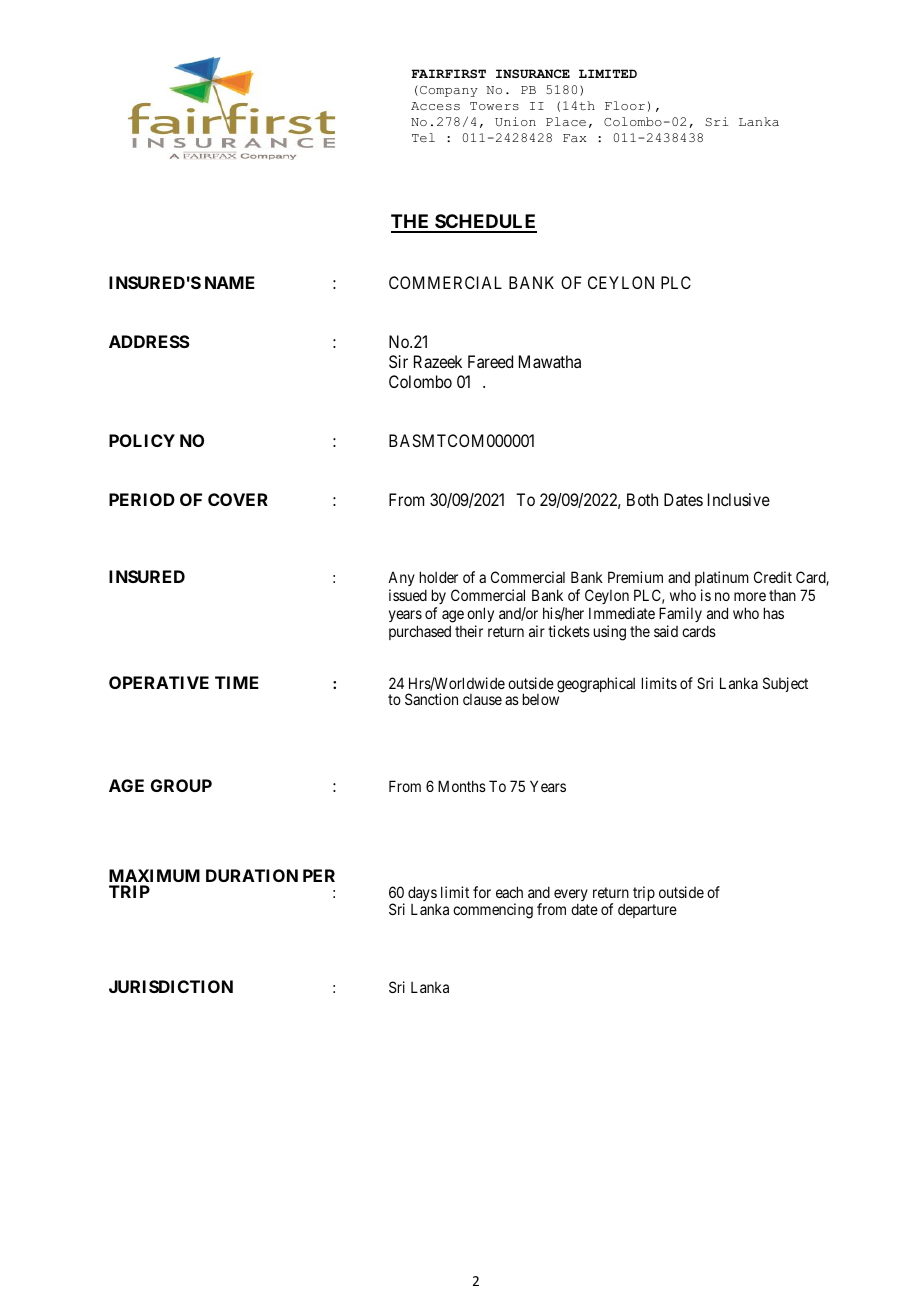 This screenshot has width=924, height=1309. What do you see at coordinates (625, 105) in the screenshot?
I see `Floor` at bounding box center [625, 105].
